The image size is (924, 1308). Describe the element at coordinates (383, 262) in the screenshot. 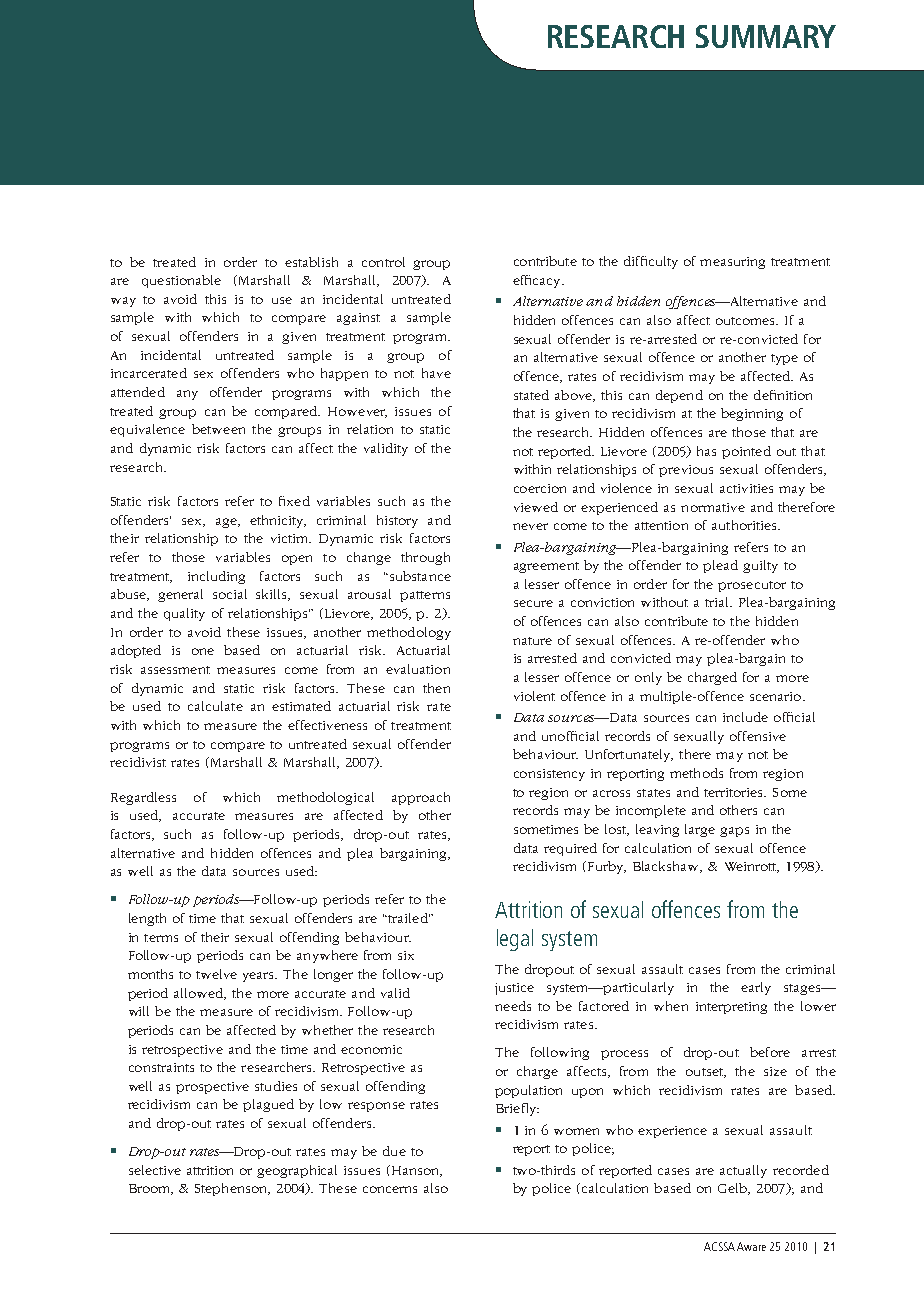

I see `control` at that location.
